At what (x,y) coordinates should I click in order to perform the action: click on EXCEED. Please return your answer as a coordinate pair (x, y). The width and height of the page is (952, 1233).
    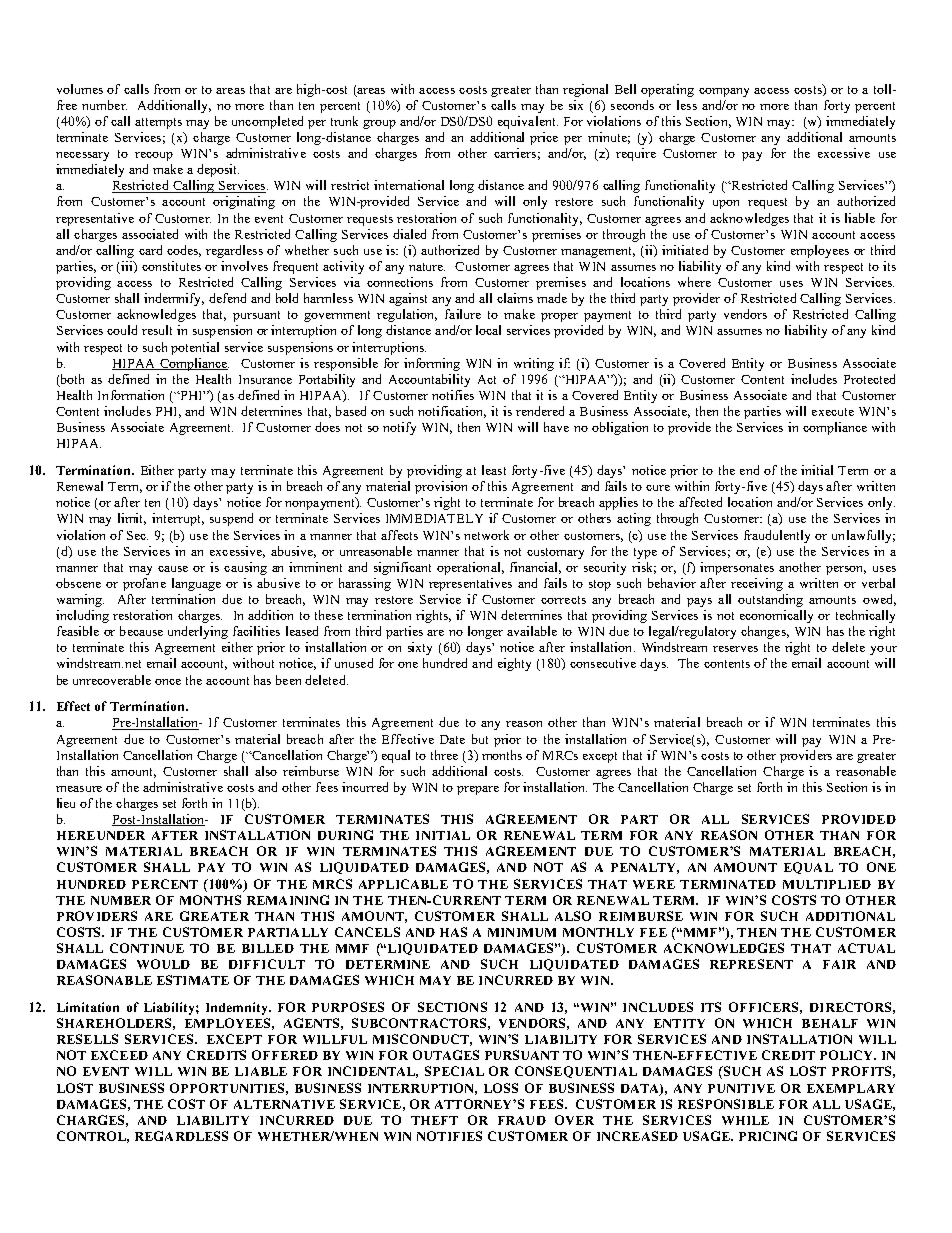
    Looking at the image, I should click on (119, 1055).
